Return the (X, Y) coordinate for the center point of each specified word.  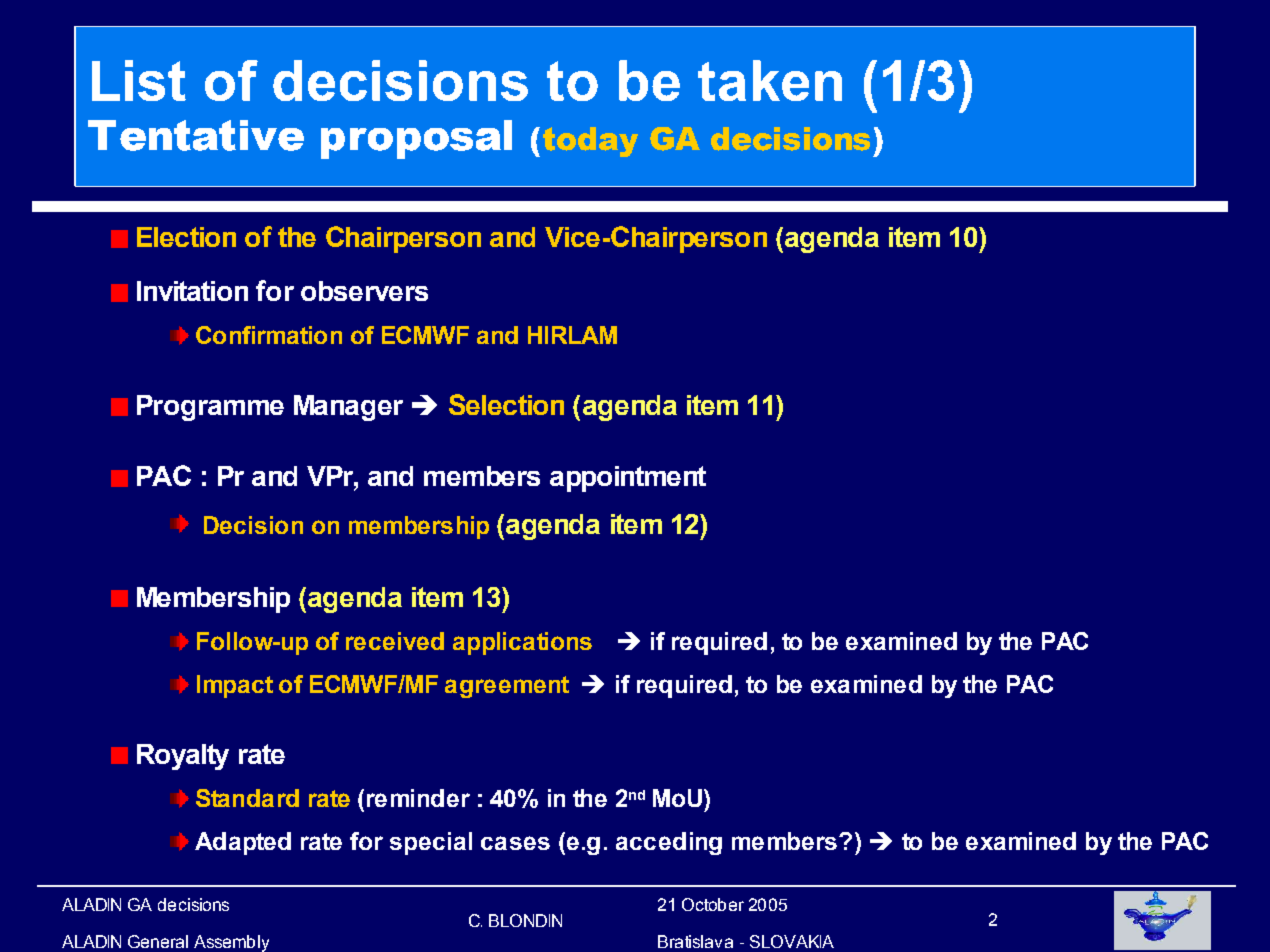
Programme (210, 408)
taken (770, 80)
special (431, 843)
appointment (628, 479)
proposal (416, 139)
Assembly (231, 943)
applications (522, 643)
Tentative (196, 135)
